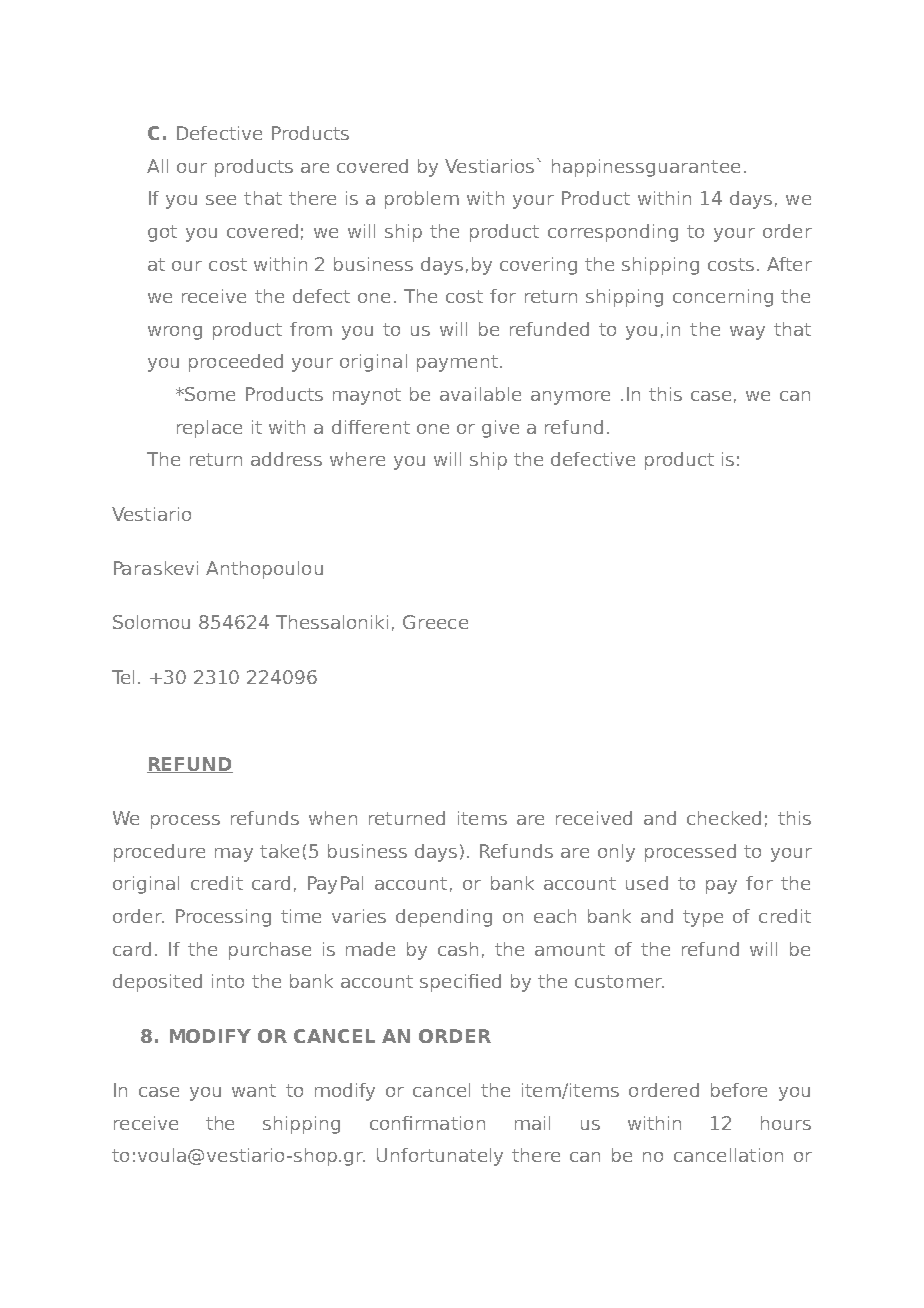 The height and width of the screenshot is (1308, 924). What do you see at coordinates (270, 951) in the screenshot?
I see `purchase` at bounding box center [270, 951].
